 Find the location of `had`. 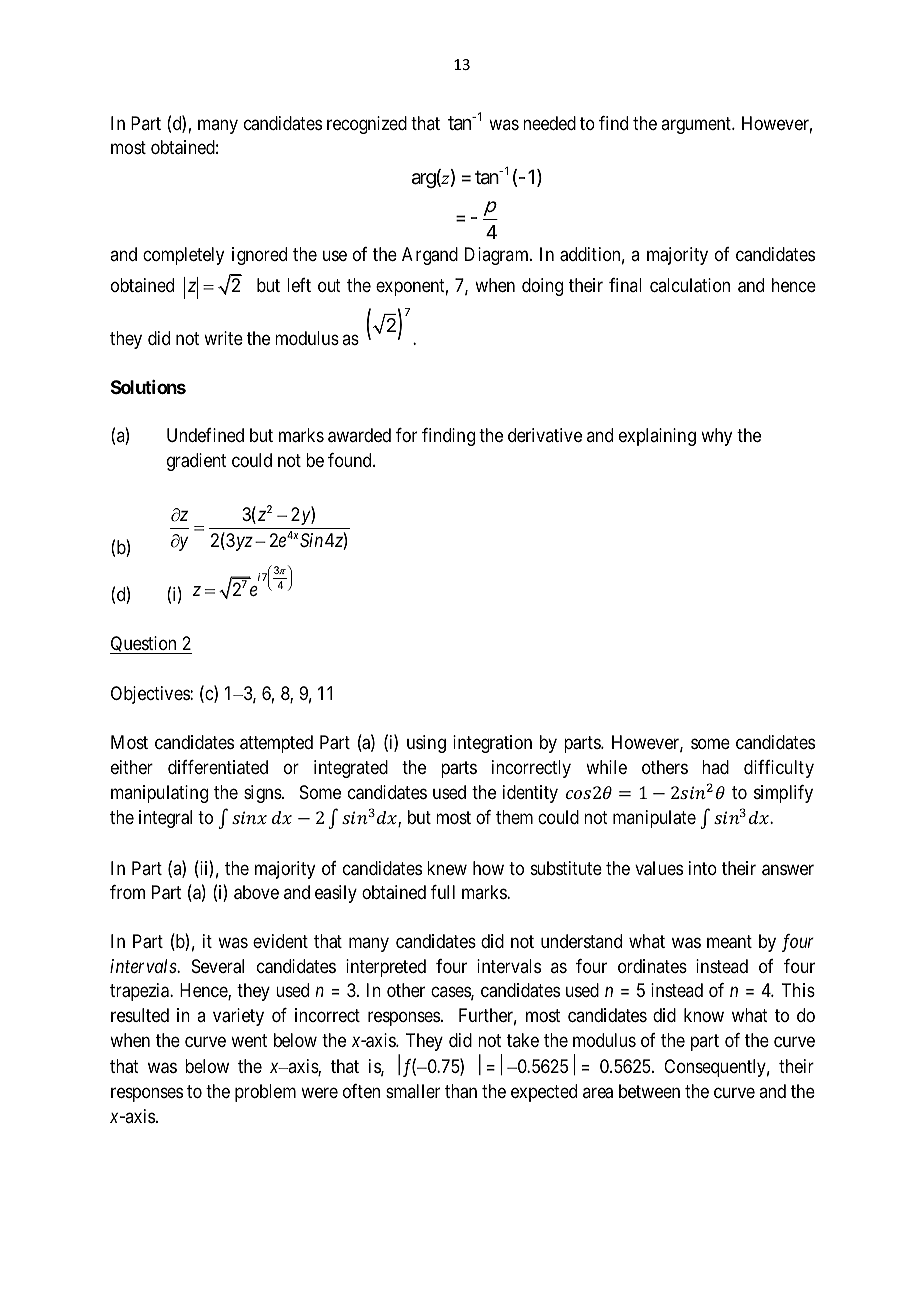

had is located at coordinates (715, 767).
